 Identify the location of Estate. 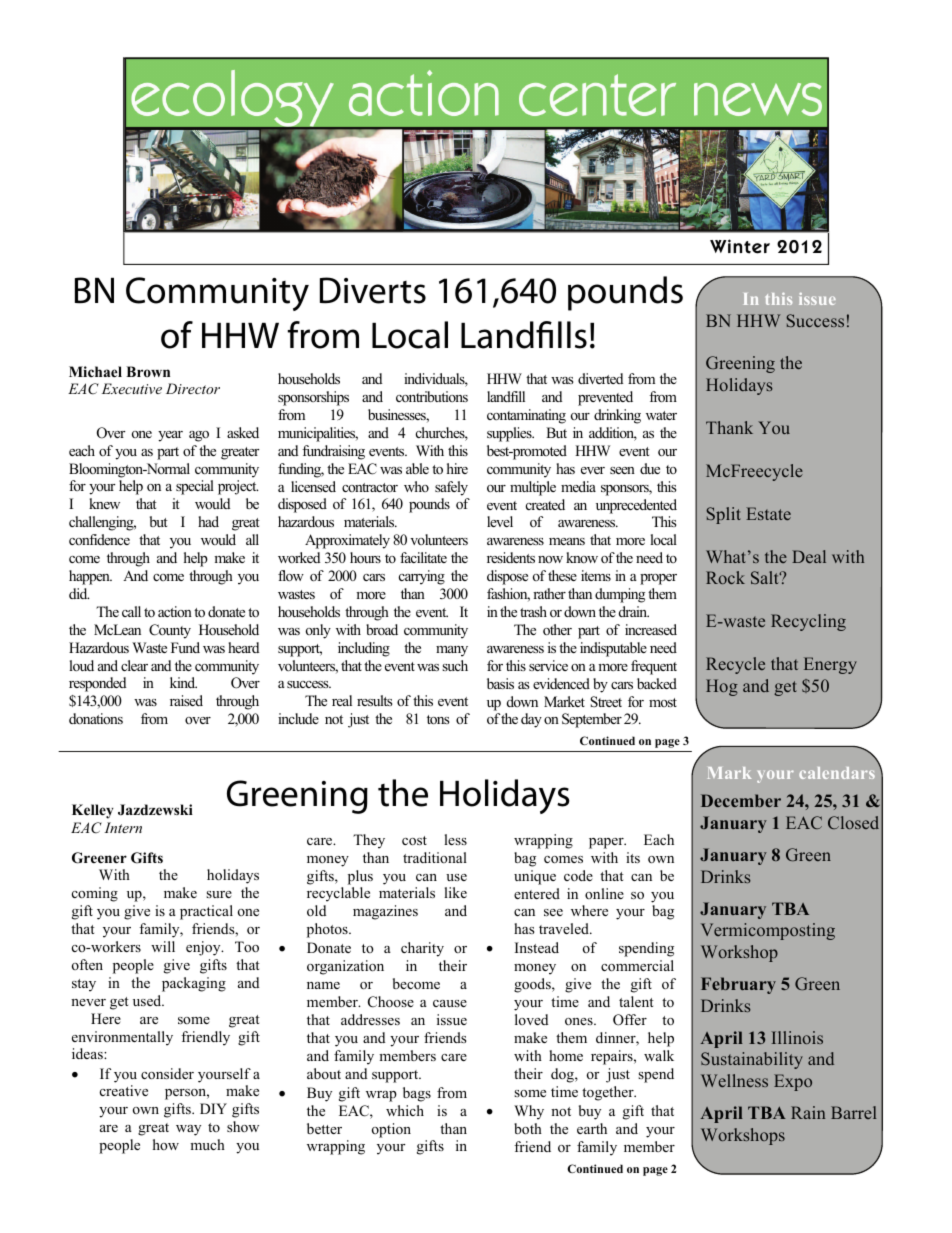
(768, 513).
